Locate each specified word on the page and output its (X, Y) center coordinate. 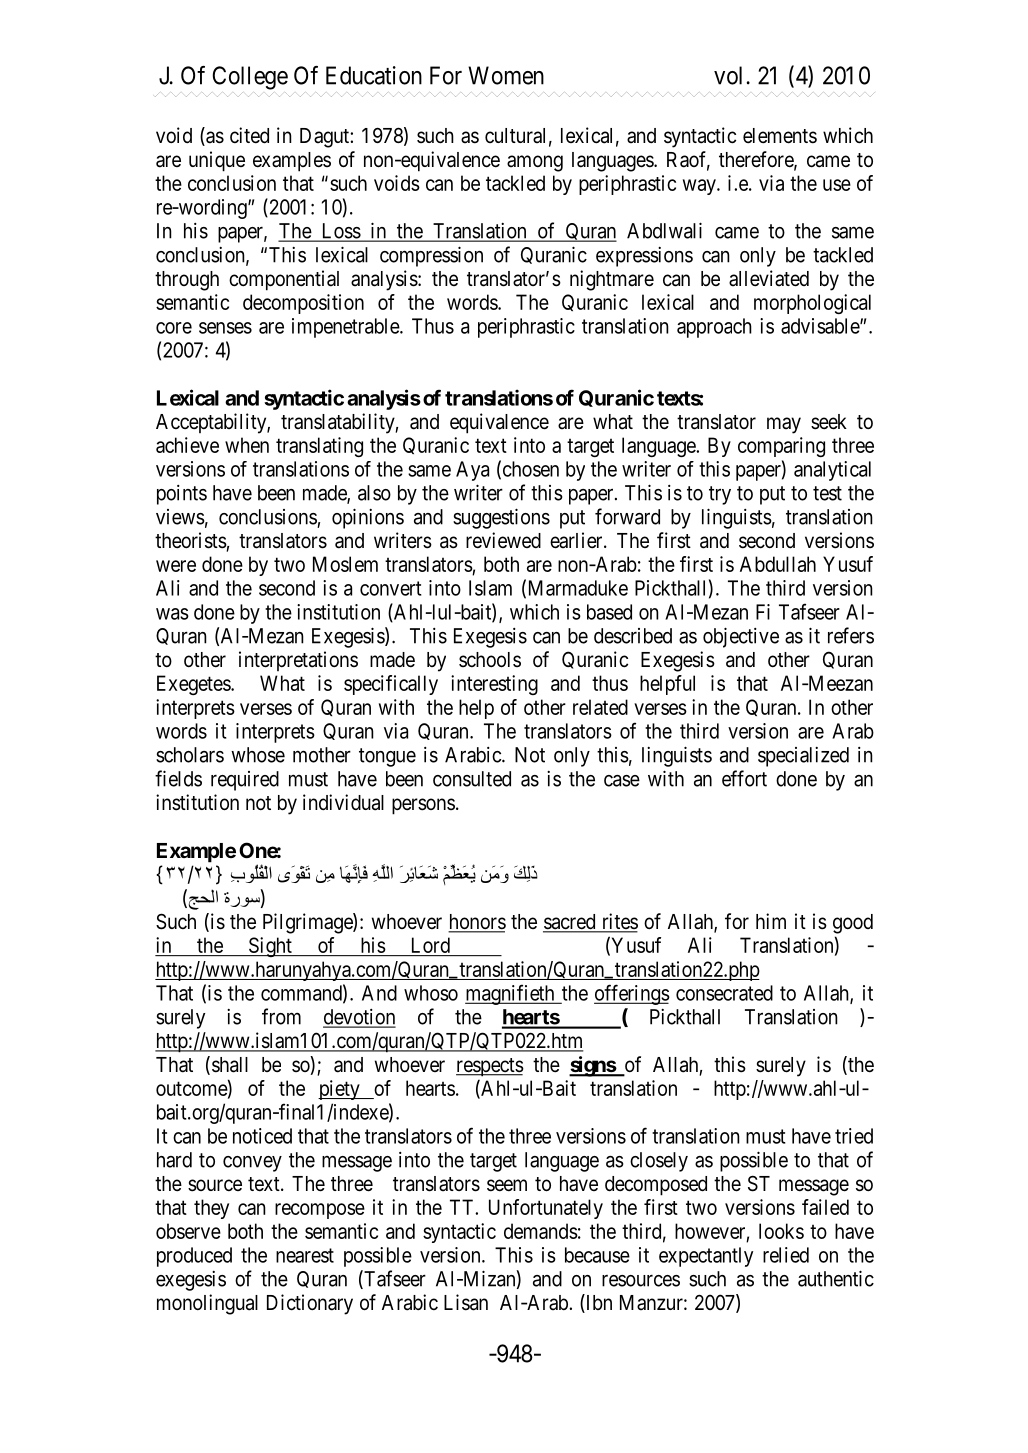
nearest (305, 1255)
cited (249, 135)
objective (741, 637)
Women (506, 75)
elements (780, 136)
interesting (494, 685)
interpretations (298, 661)
